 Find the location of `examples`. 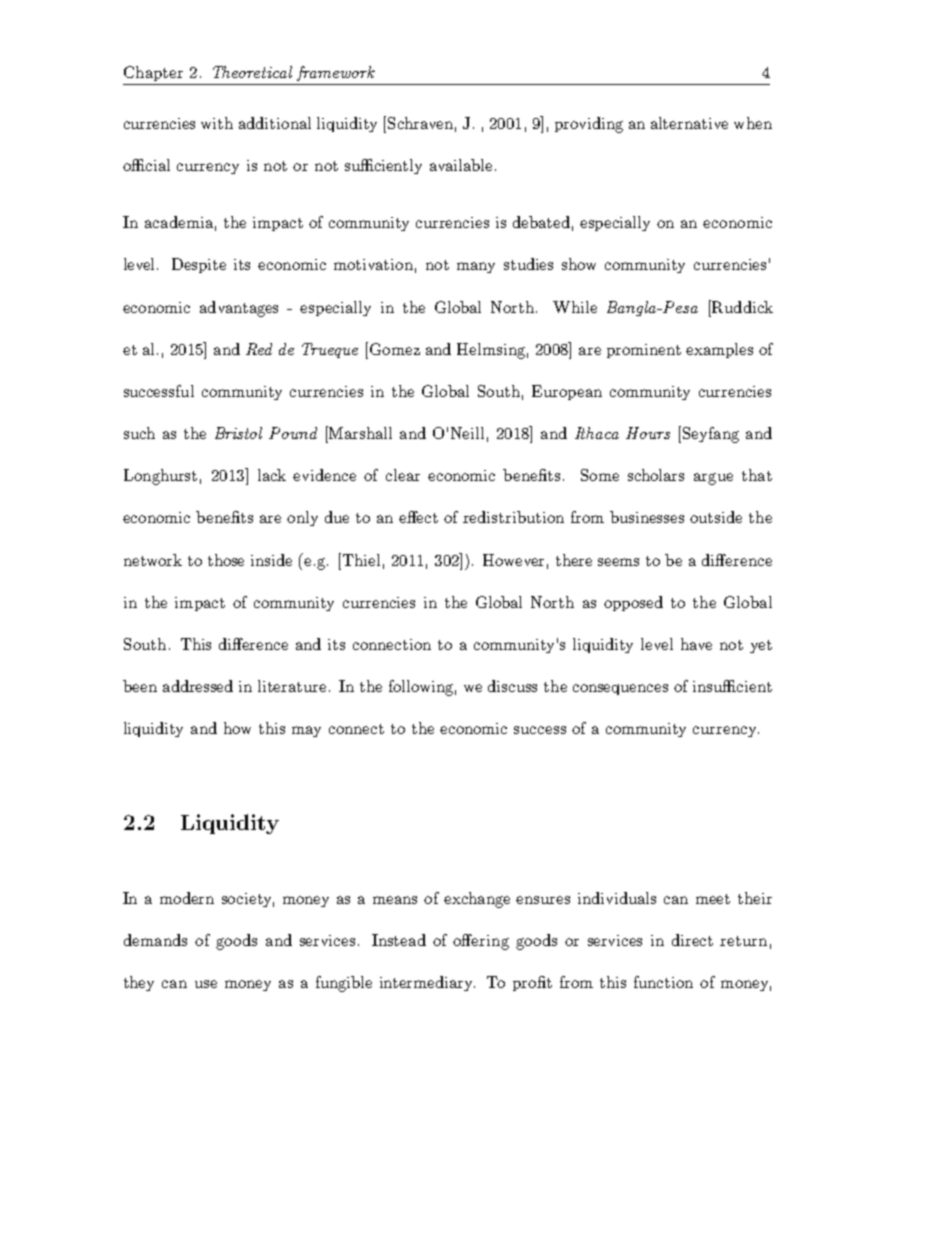

examples is located at coordinates (719, 350).
